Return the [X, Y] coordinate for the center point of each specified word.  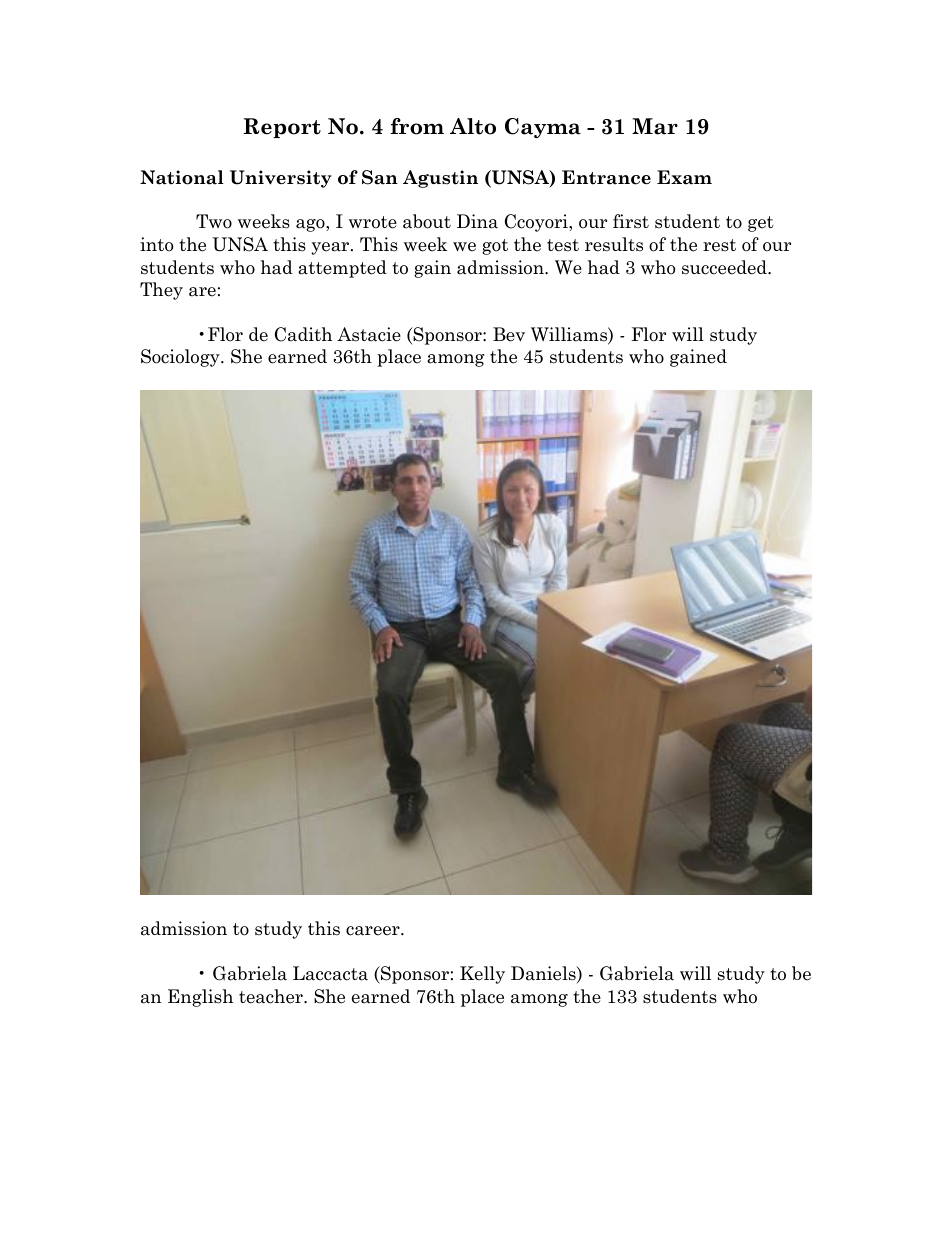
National [182, 177]
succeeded [725, 267]
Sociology [181, 358]
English [200, 998]
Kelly [482, 975]
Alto [473, 126]
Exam [684, 177]
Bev [509, 334]
